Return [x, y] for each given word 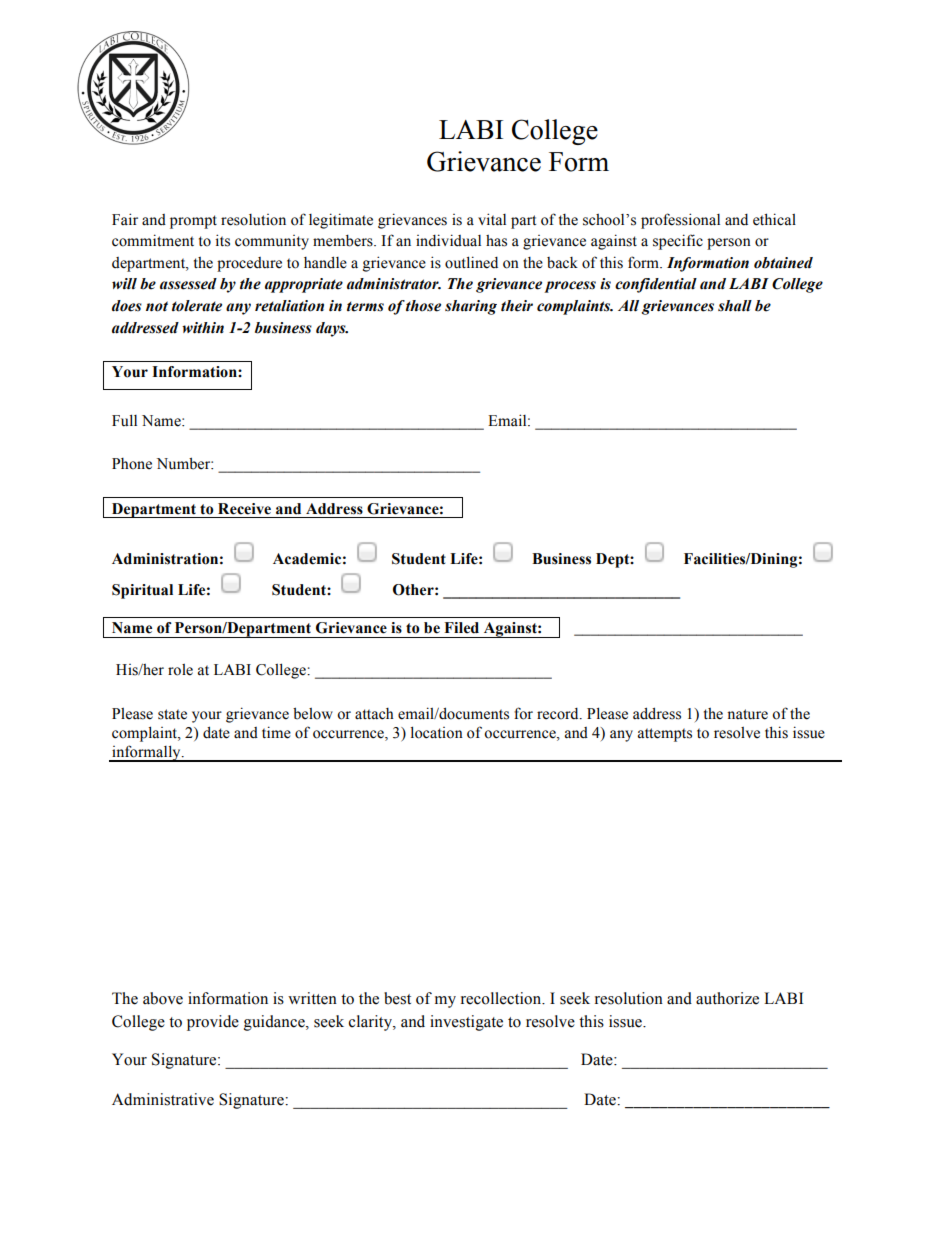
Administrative [163, 1099]
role [180, 670]
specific [678, 242]
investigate [466, 1023]
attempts [665, 735]
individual [448, 240]
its [223, 240]
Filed [461, 628]
